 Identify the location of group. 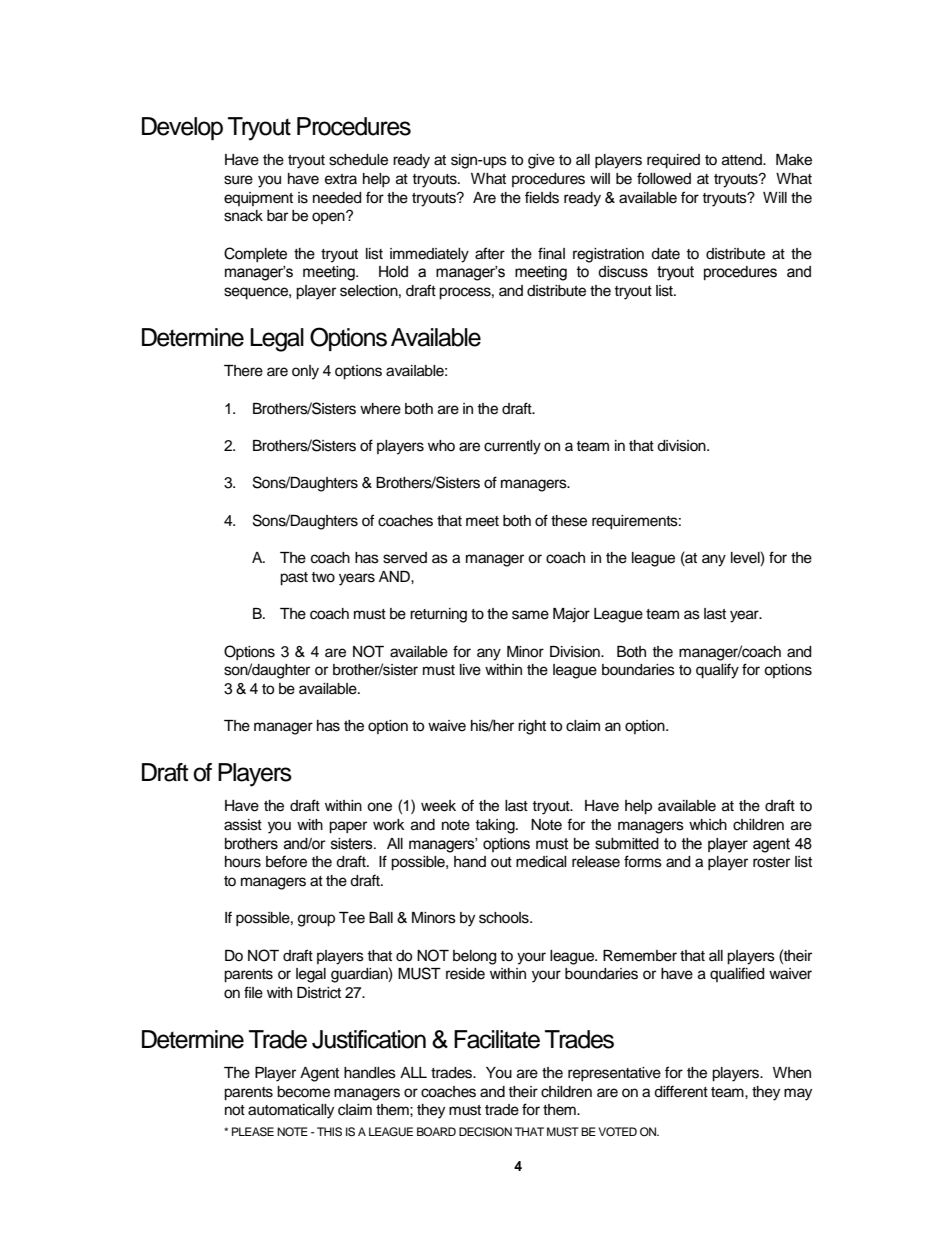
(316, 920).
